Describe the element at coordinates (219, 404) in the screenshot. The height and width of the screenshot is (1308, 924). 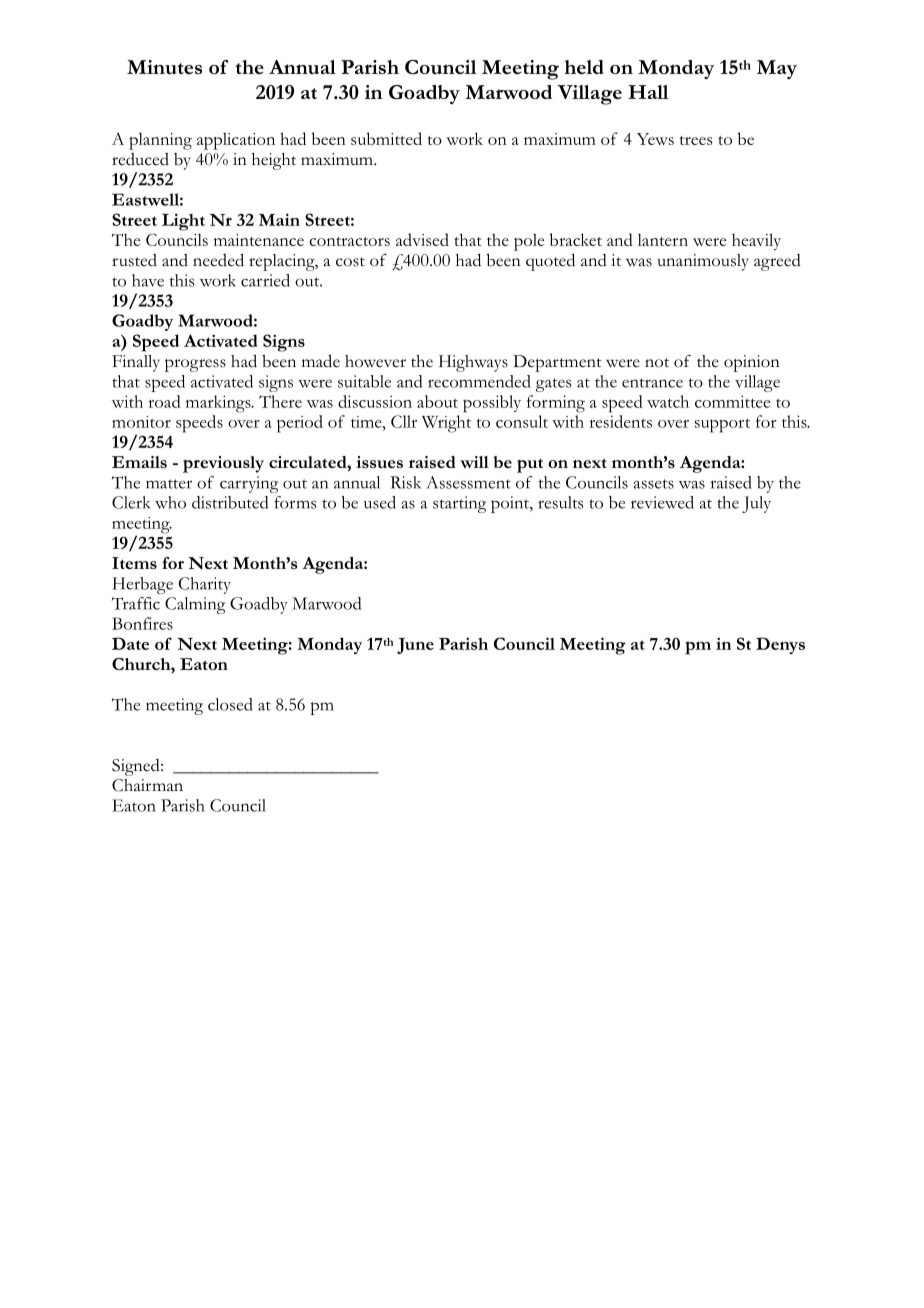
I see `markings` at that location.
